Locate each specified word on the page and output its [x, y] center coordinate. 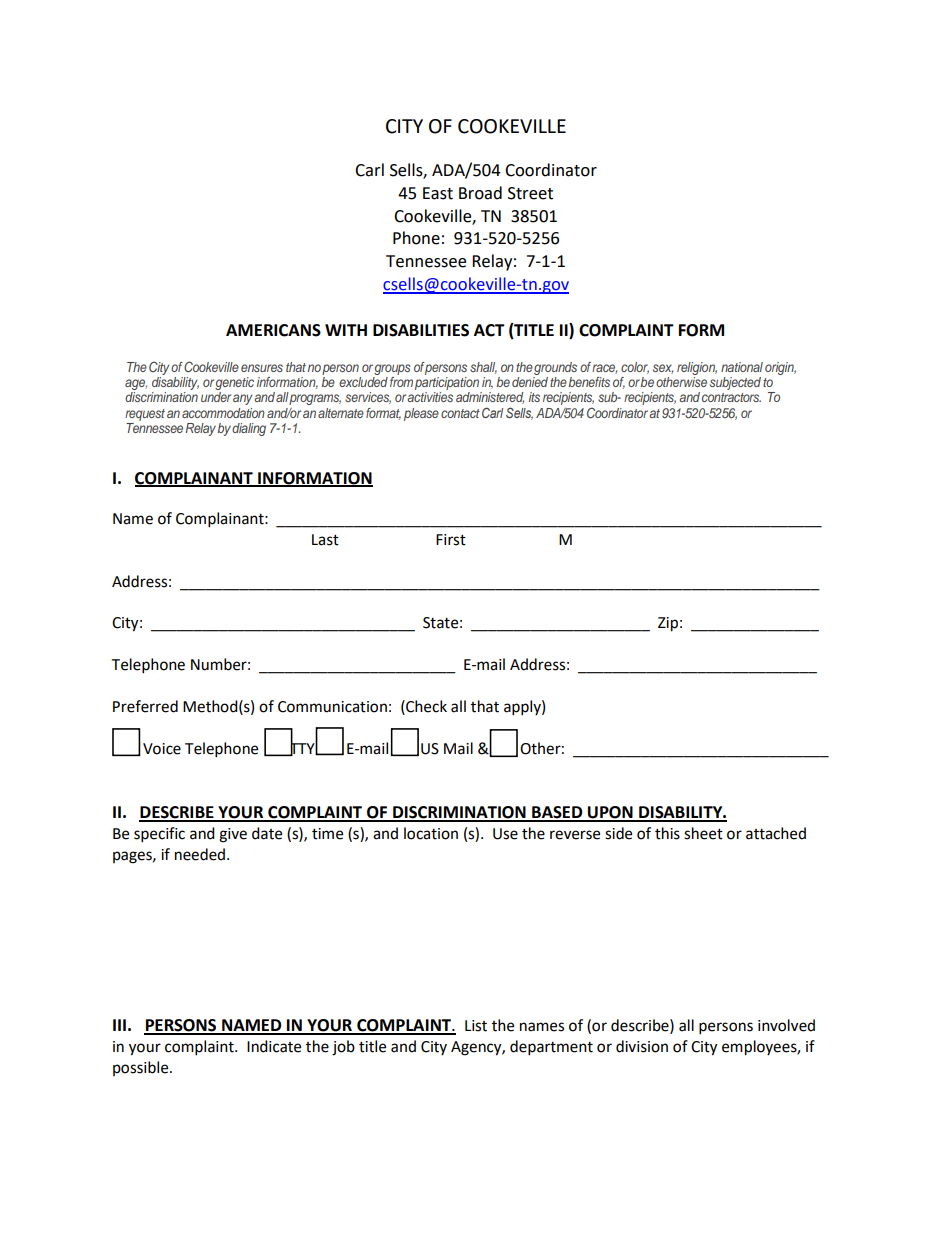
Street [530, 193]
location [431, 833]
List [476, 1026]
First [451, 540]
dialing [249, 429]
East [438, 193]
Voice [162, 749]
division [642, 1046]
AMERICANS [273, 330]
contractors [731, 397]
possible [142, 1068]
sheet [703, 833]
